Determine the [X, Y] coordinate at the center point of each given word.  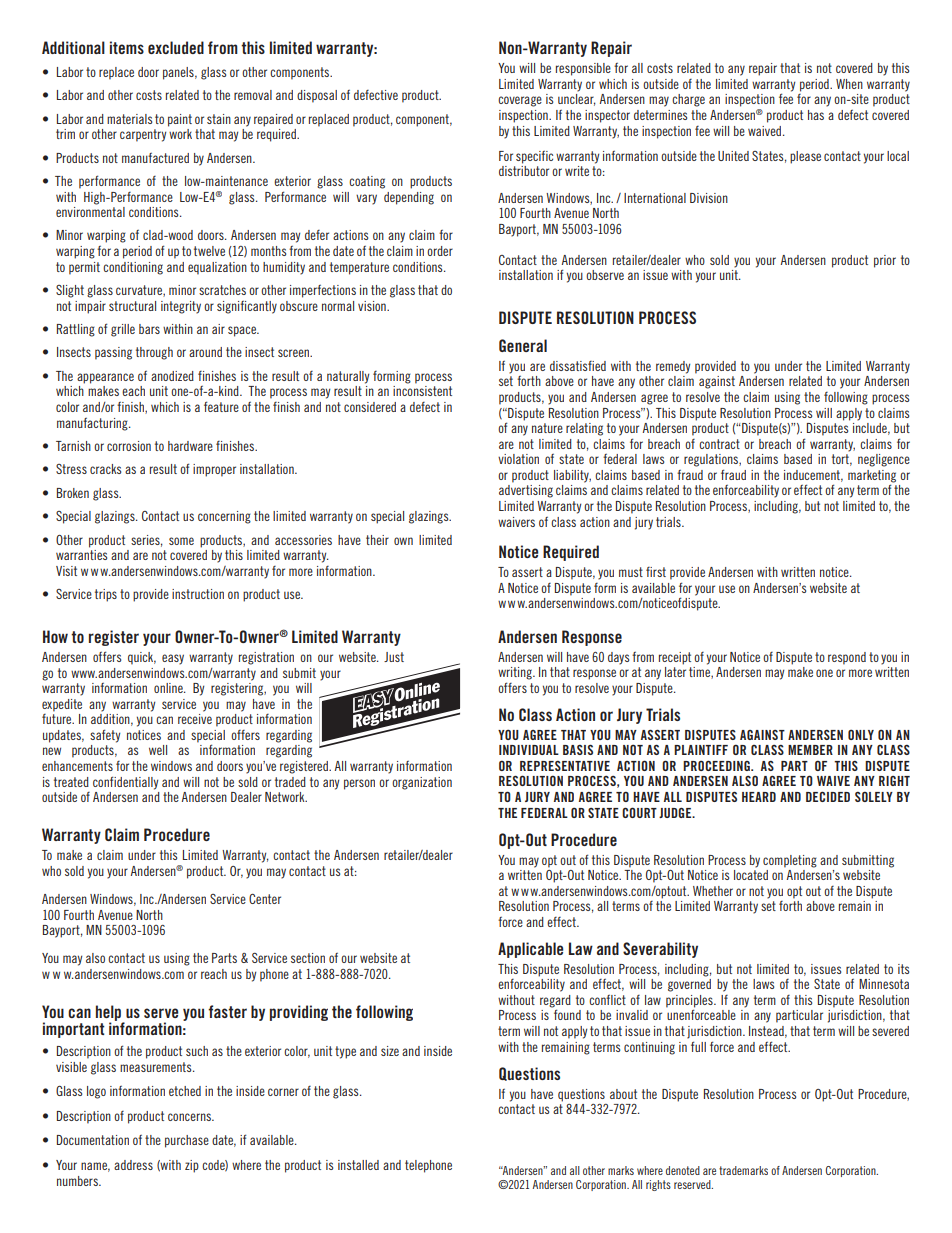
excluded [176, 47]
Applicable [531, 950]
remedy [673, 367]
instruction [198, 594]
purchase [187, 1141]
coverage [520, 101]
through [154, 353]
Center [265, 899]
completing [790, 861]
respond [847, 658]
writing [516, 673]
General [523, 345]
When [849, 84]
